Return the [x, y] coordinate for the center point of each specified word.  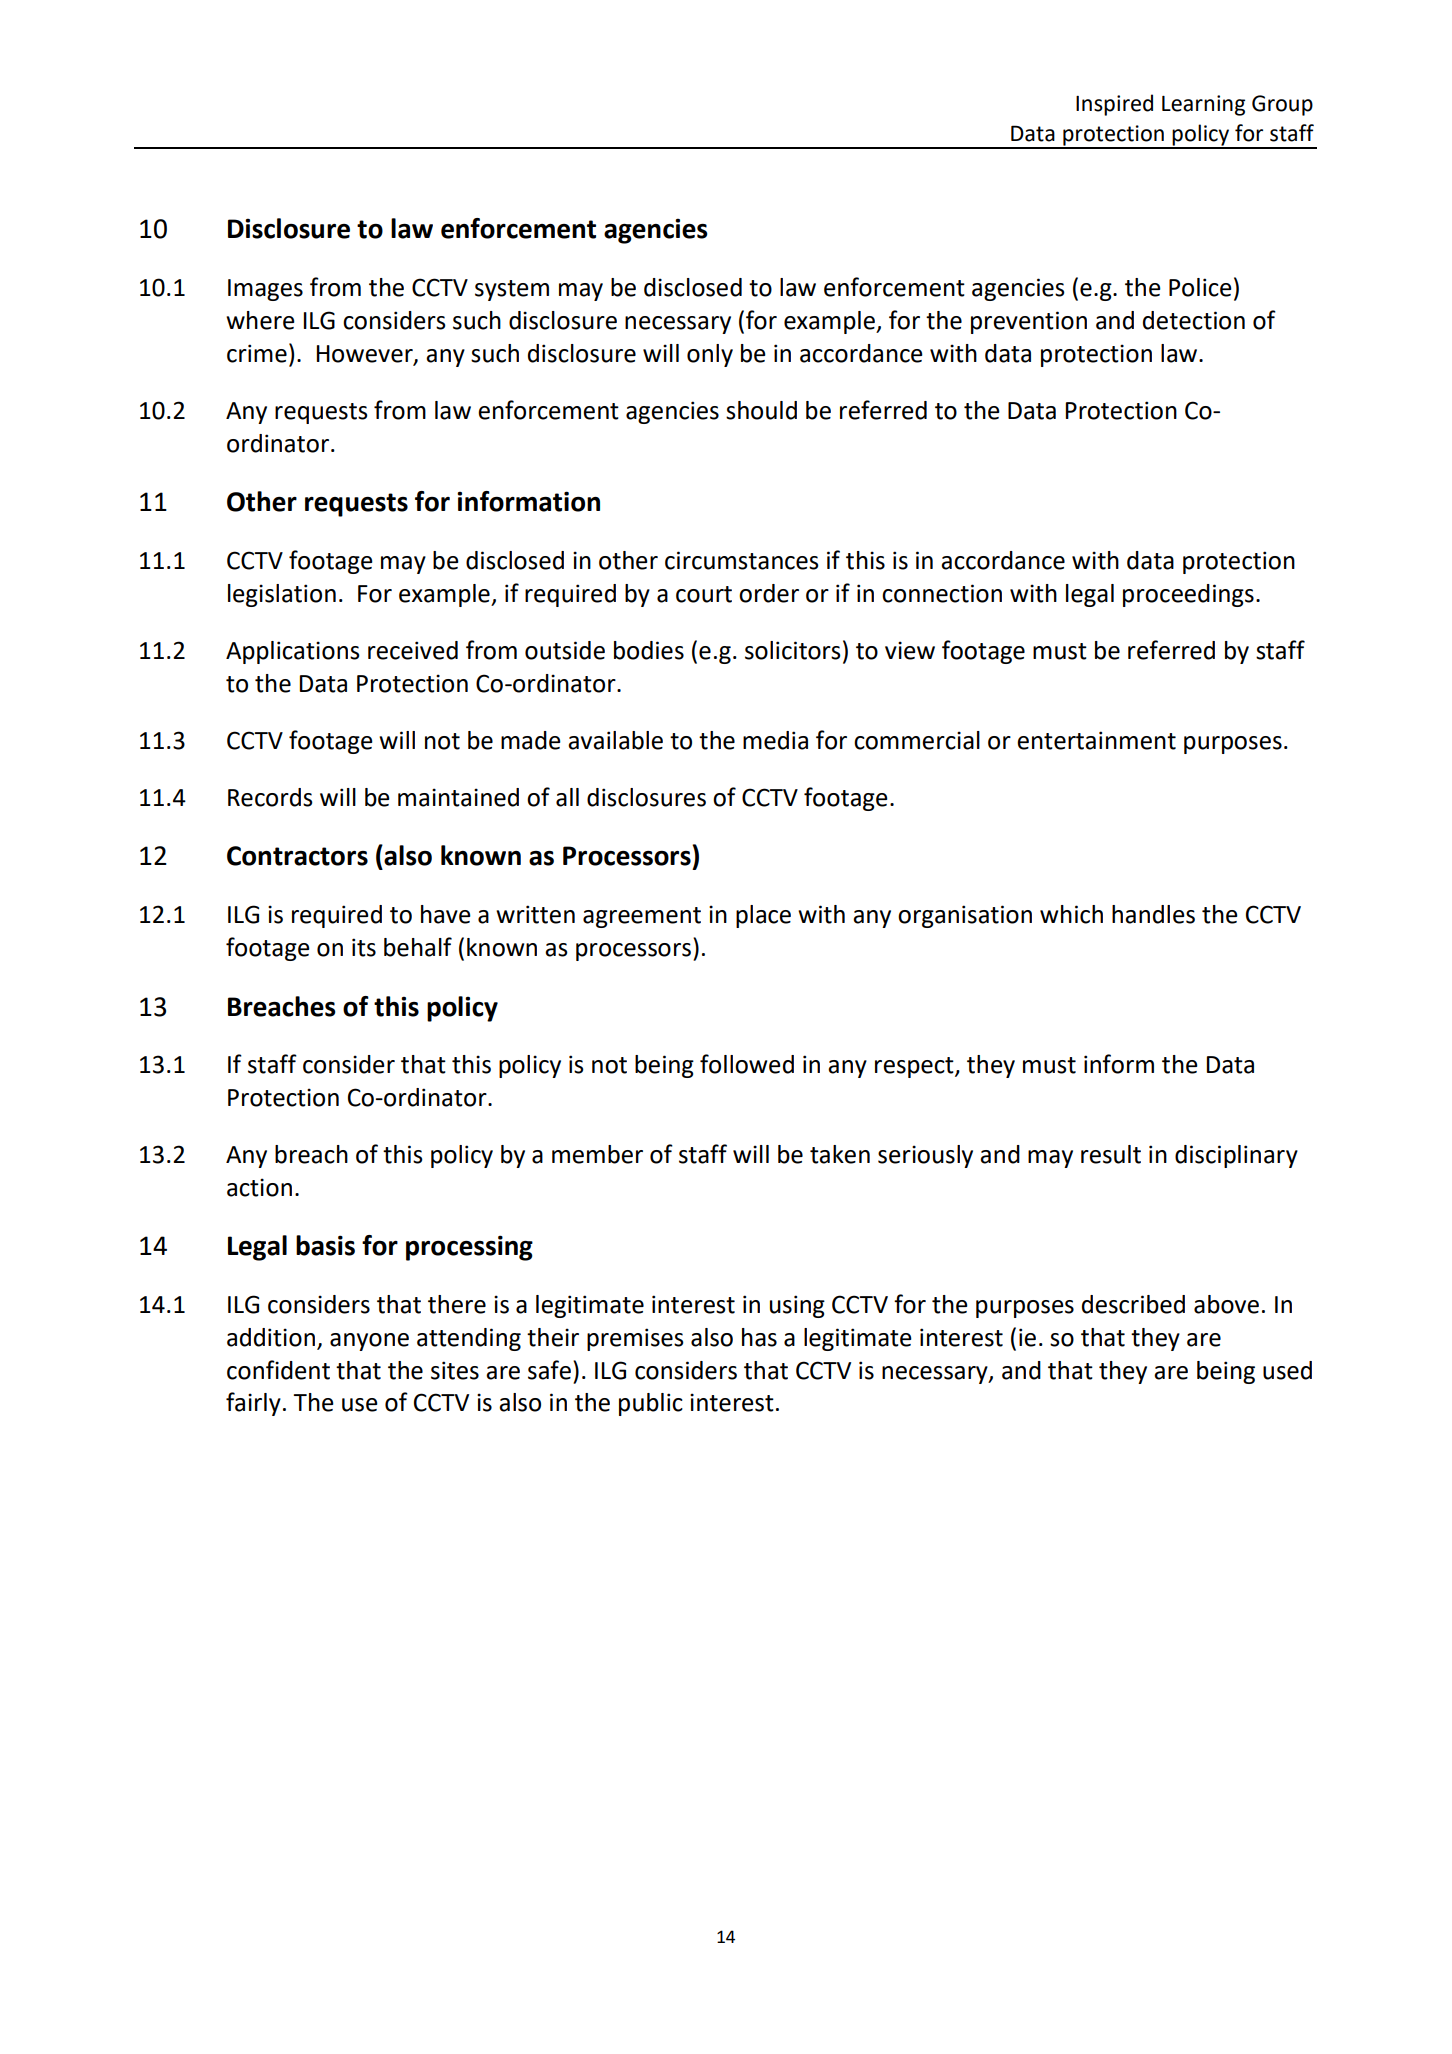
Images [265, 290]
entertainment [1096, 740]
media [775, 740]
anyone [369, 1342]
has [759, 1337]
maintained [458, 797]
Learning [1203, 105]
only [710, 355]
